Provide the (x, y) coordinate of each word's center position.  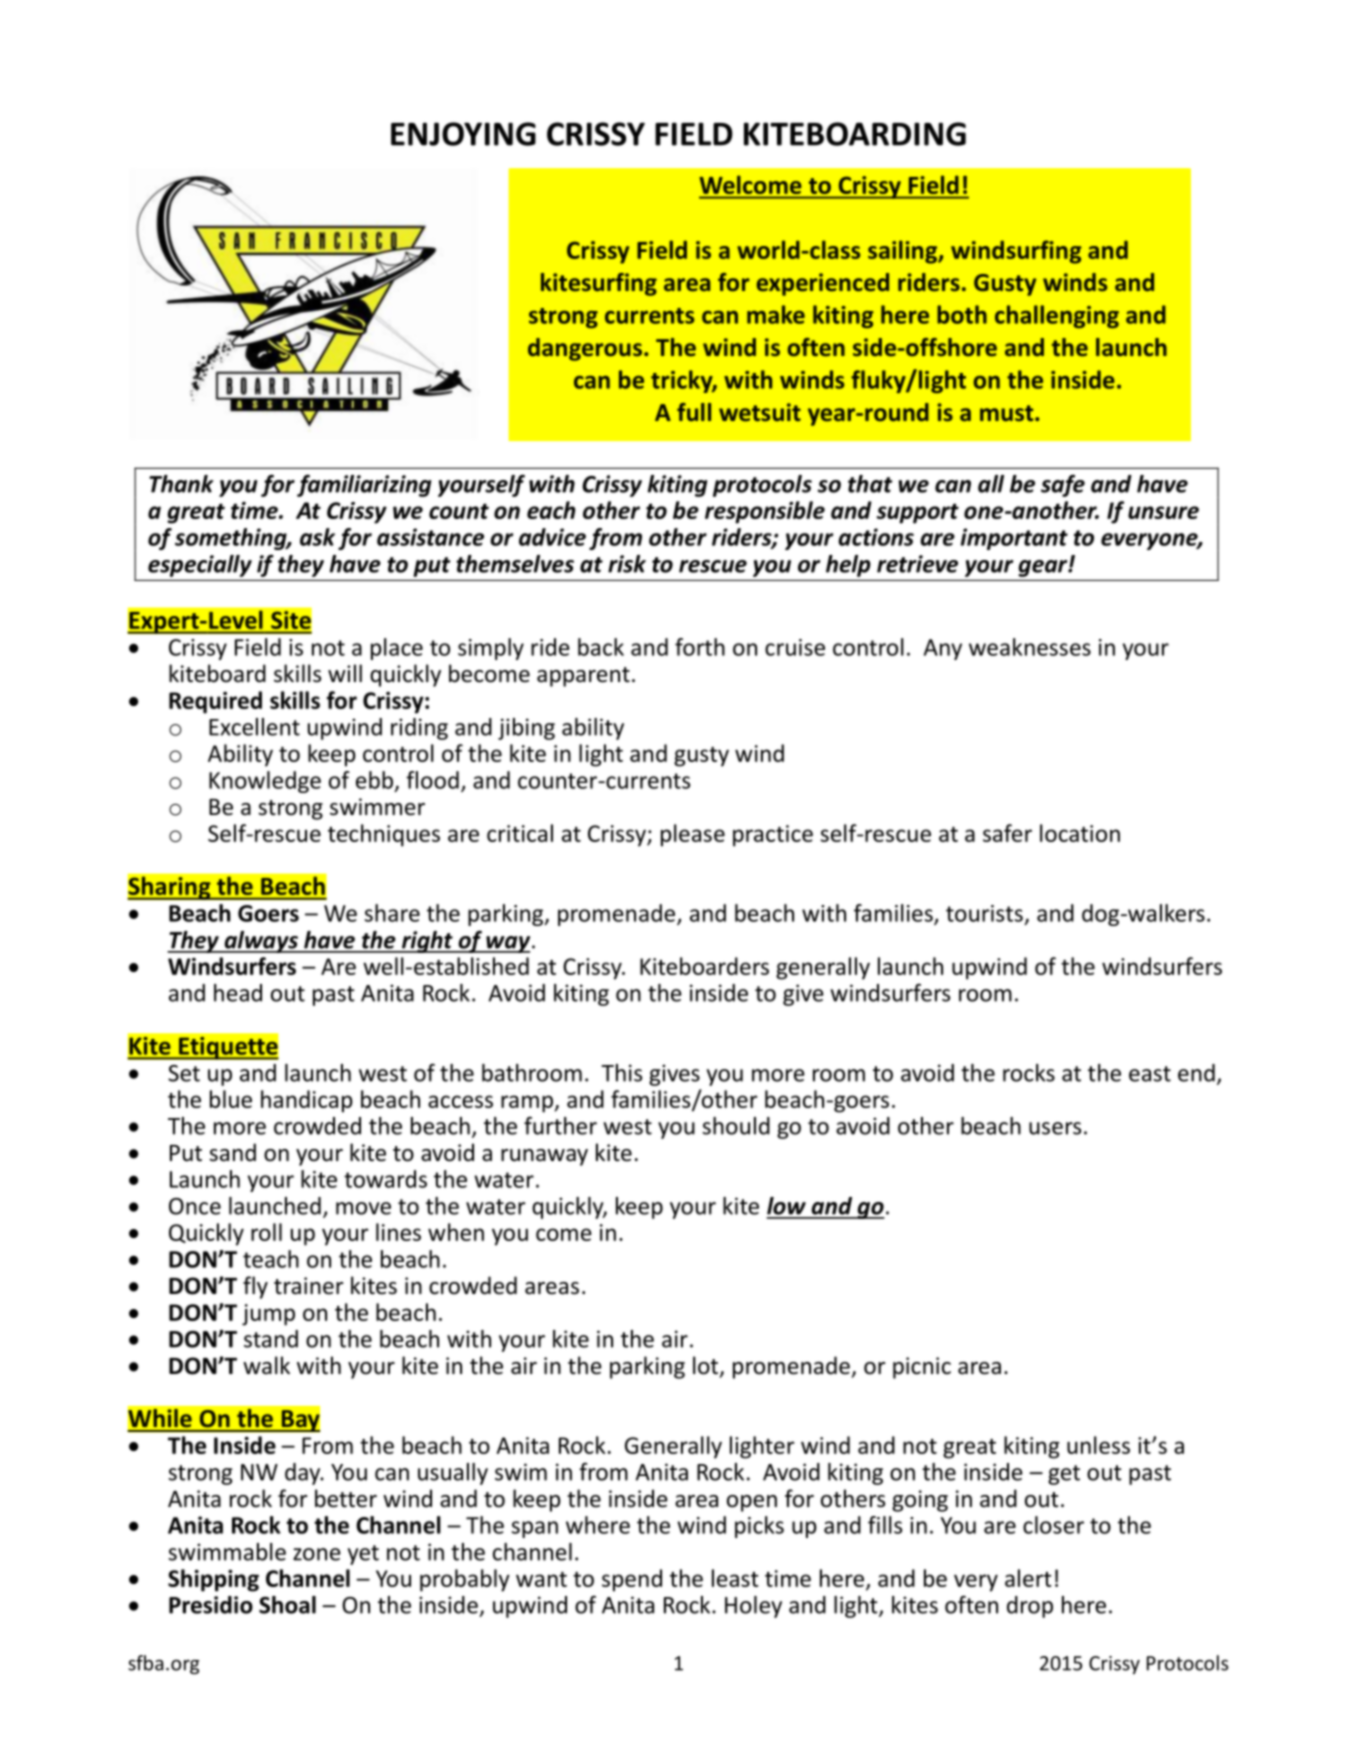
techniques (384, 835)
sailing (903, 252)
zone (317, 1554)
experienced (823, 284)
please (693, 835)
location (1080, 833)
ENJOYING (463, 134)
